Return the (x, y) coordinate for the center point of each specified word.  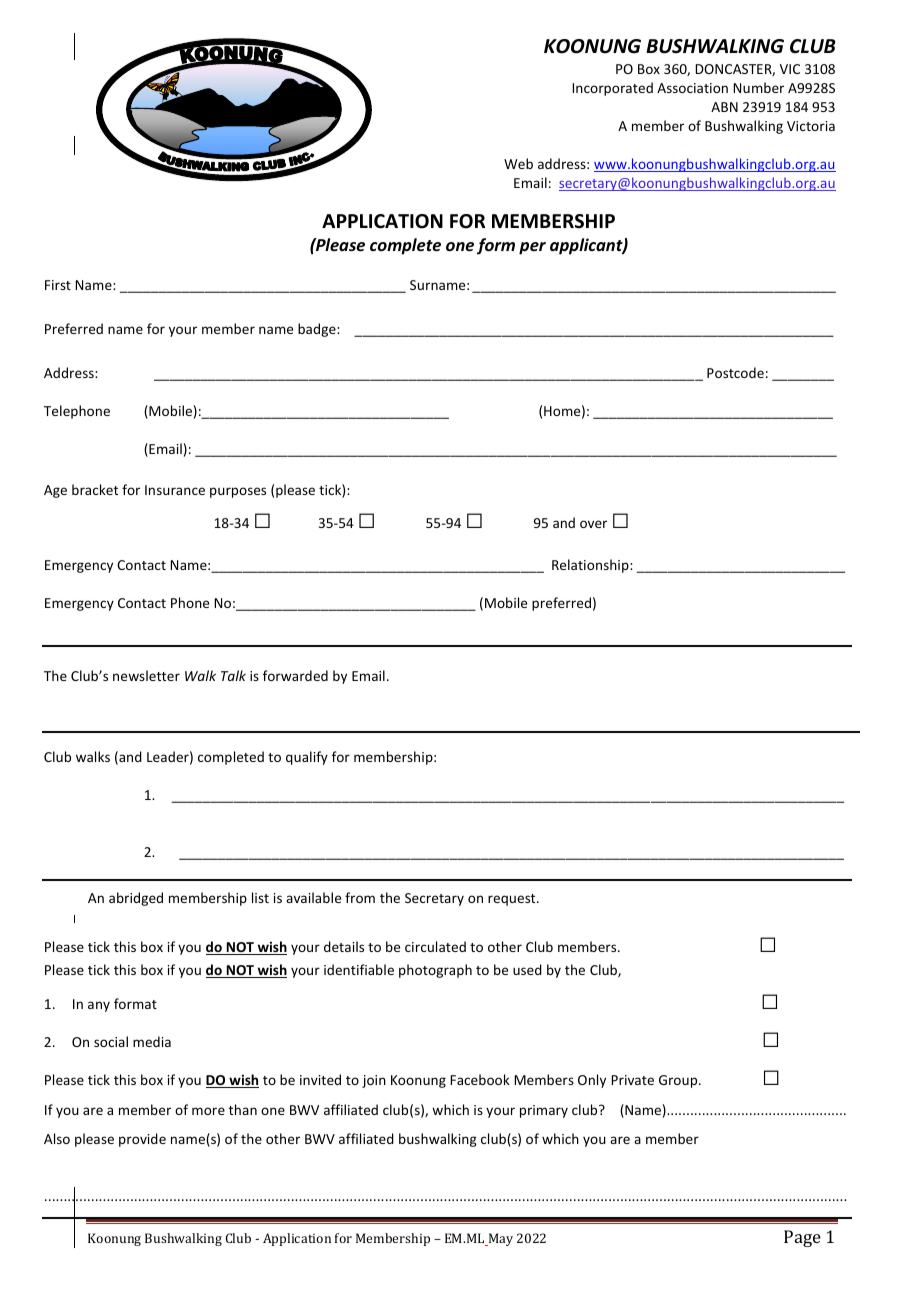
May (499, 1239)
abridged (136, 899)
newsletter (146, 675)
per (532, 248)
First (58, 285)
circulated (435, 946)
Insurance (175, 490)
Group (679, 1081)
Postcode (735, 372)
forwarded (295, 675)
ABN (724, 107)
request (513, 900)
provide (142, 1140)
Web (518, 163)
